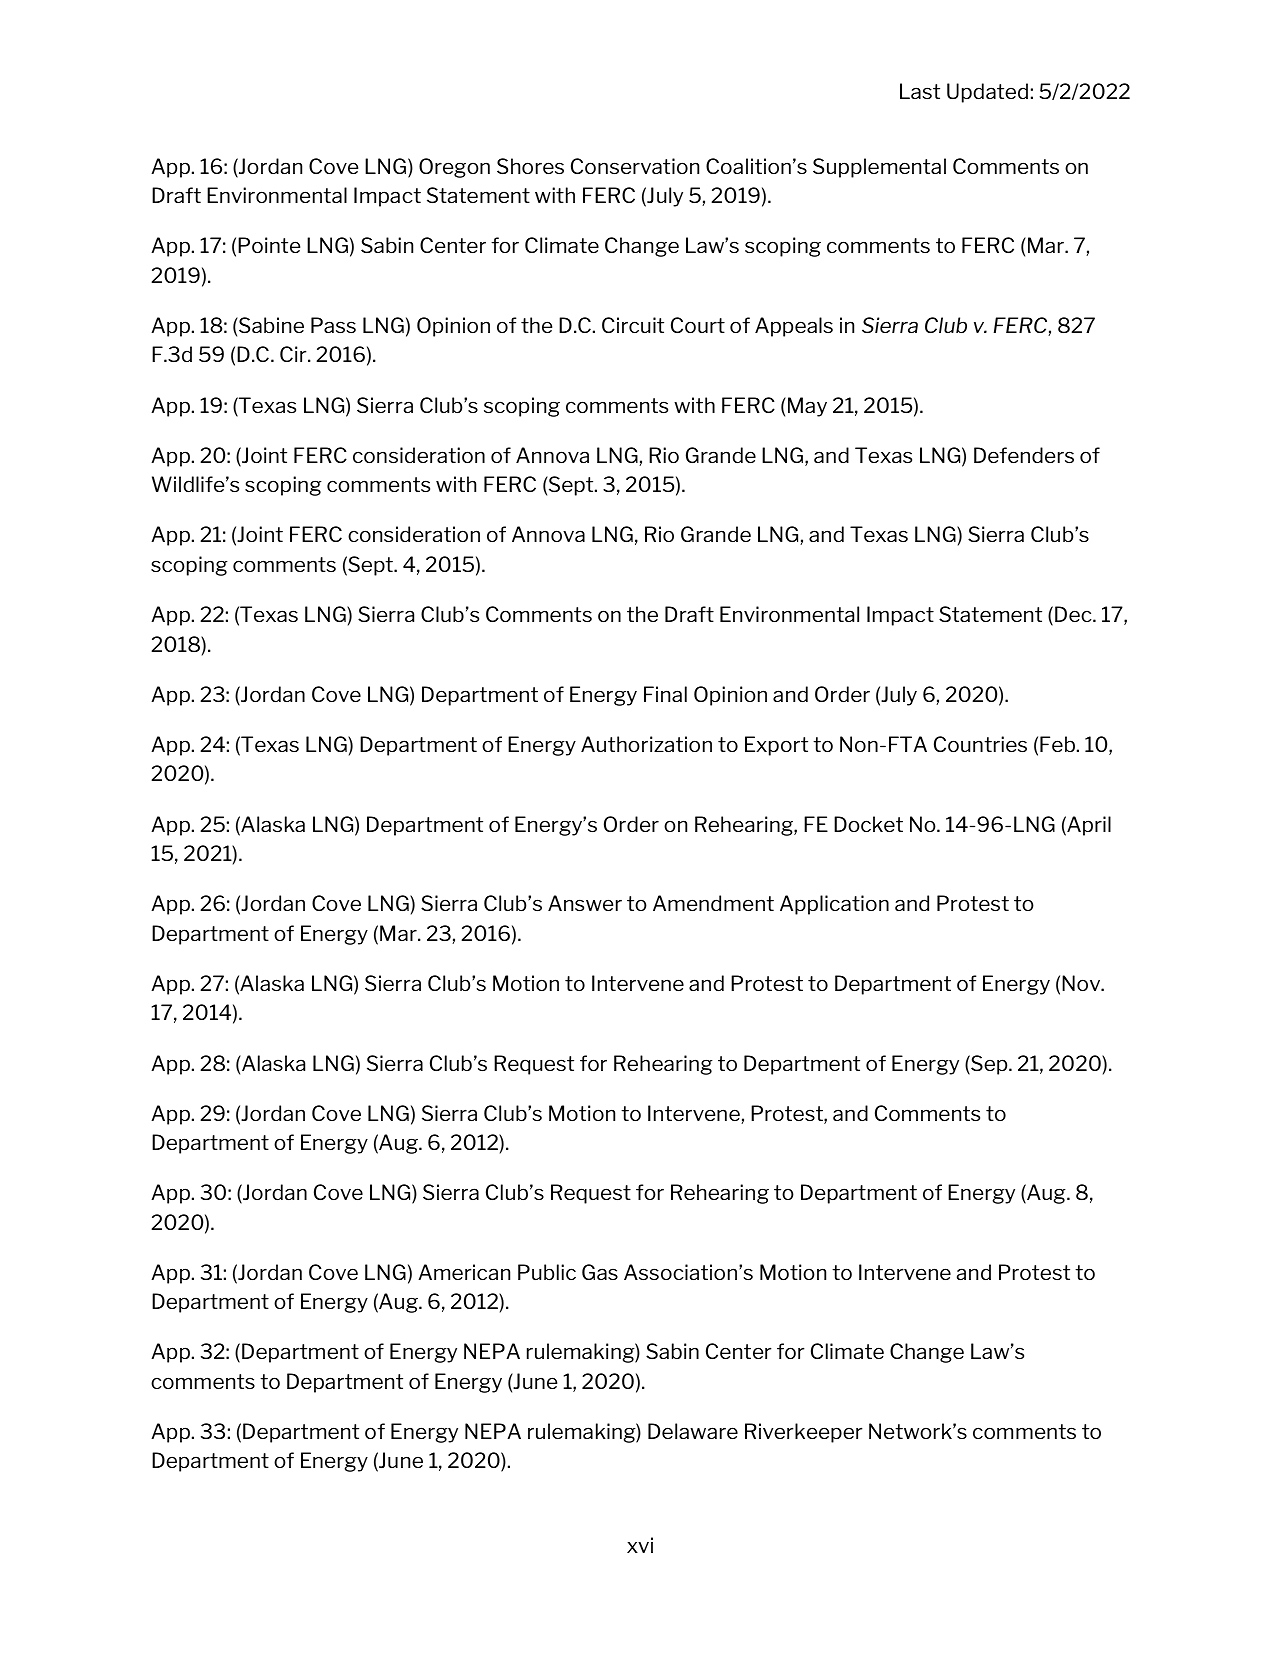 This document has width=1282, height=1659. I want to click on Conservation, so click(635, 166).
